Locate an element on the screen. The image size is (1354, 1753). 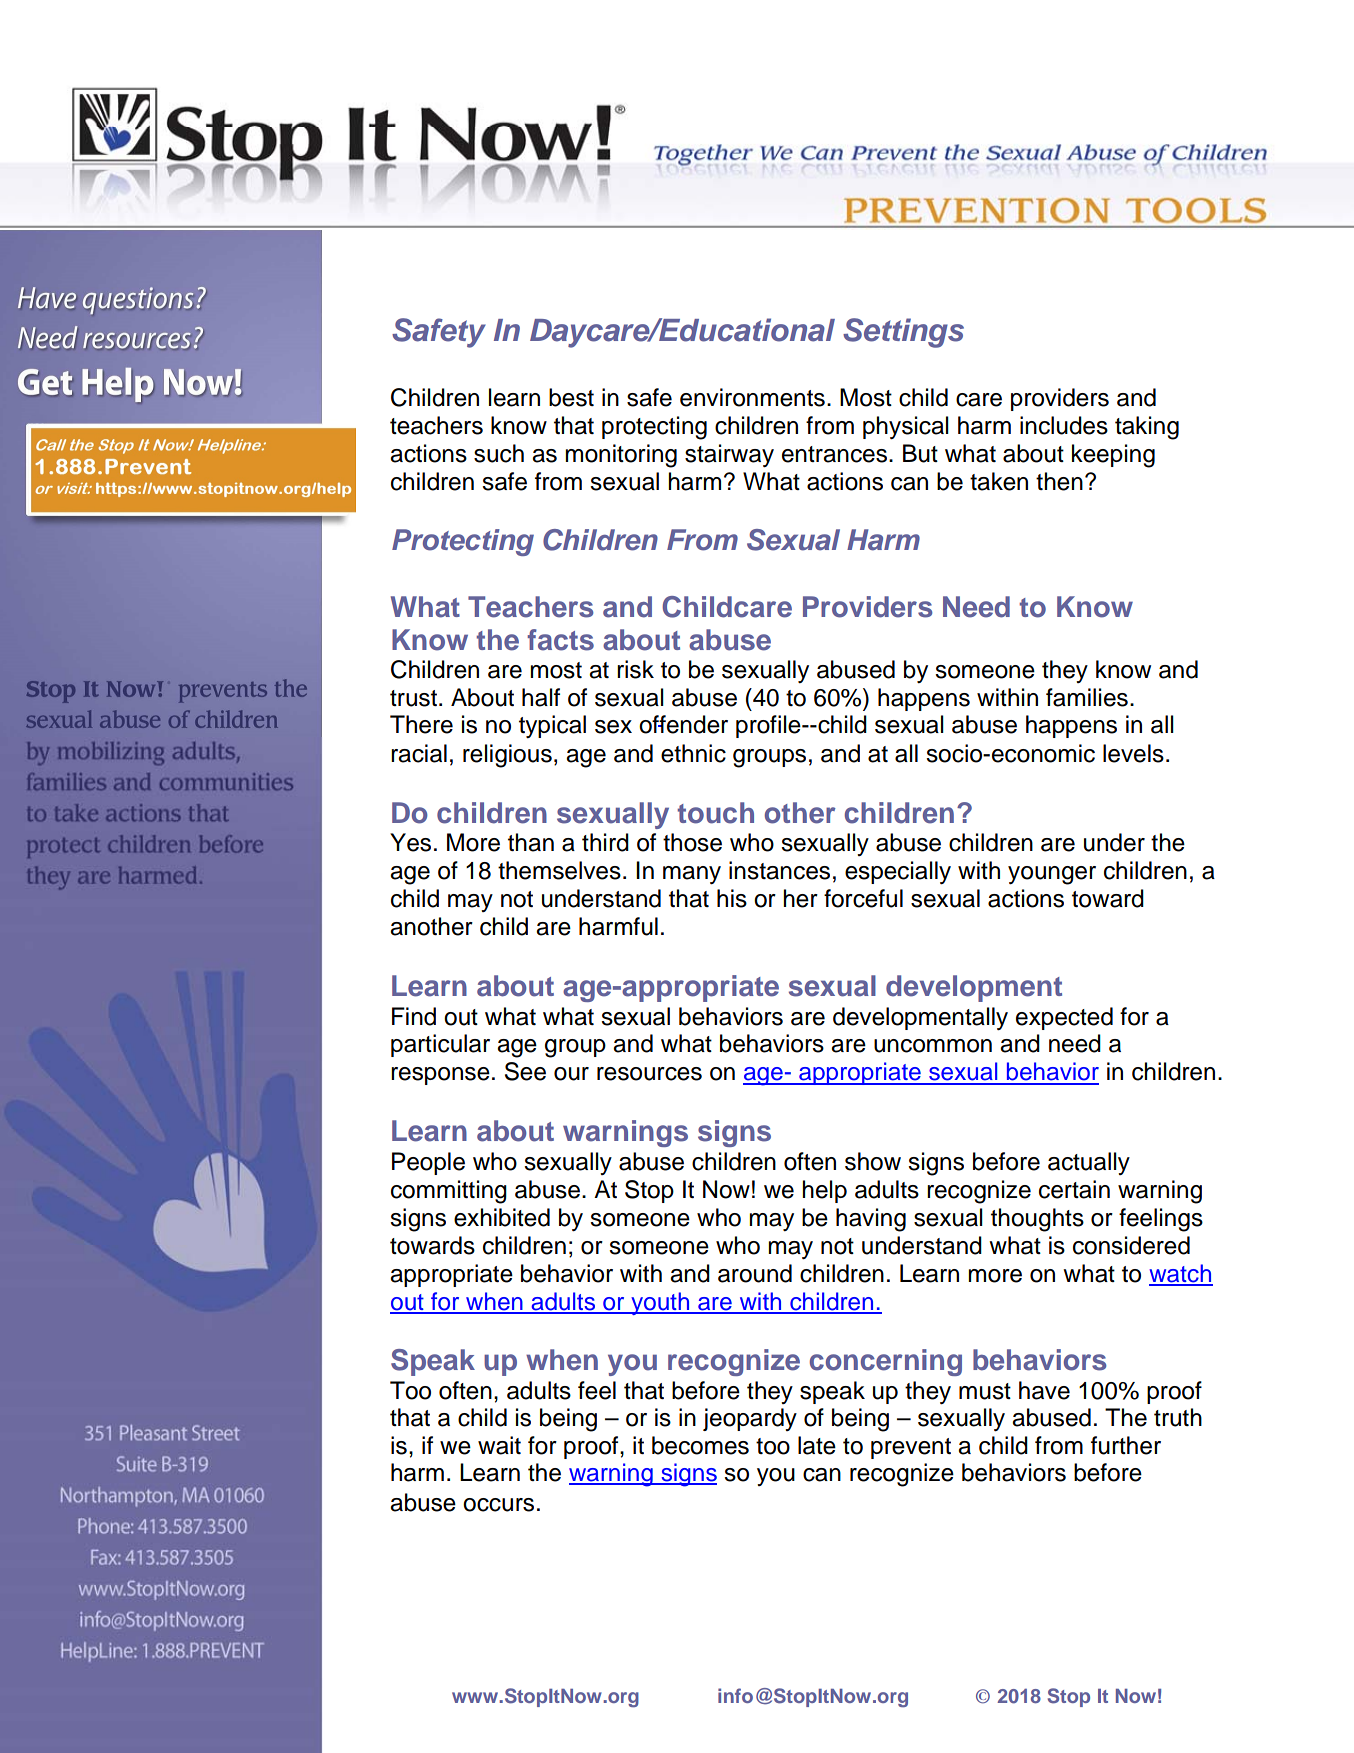
themselves is located at coordinates (559, 870).
